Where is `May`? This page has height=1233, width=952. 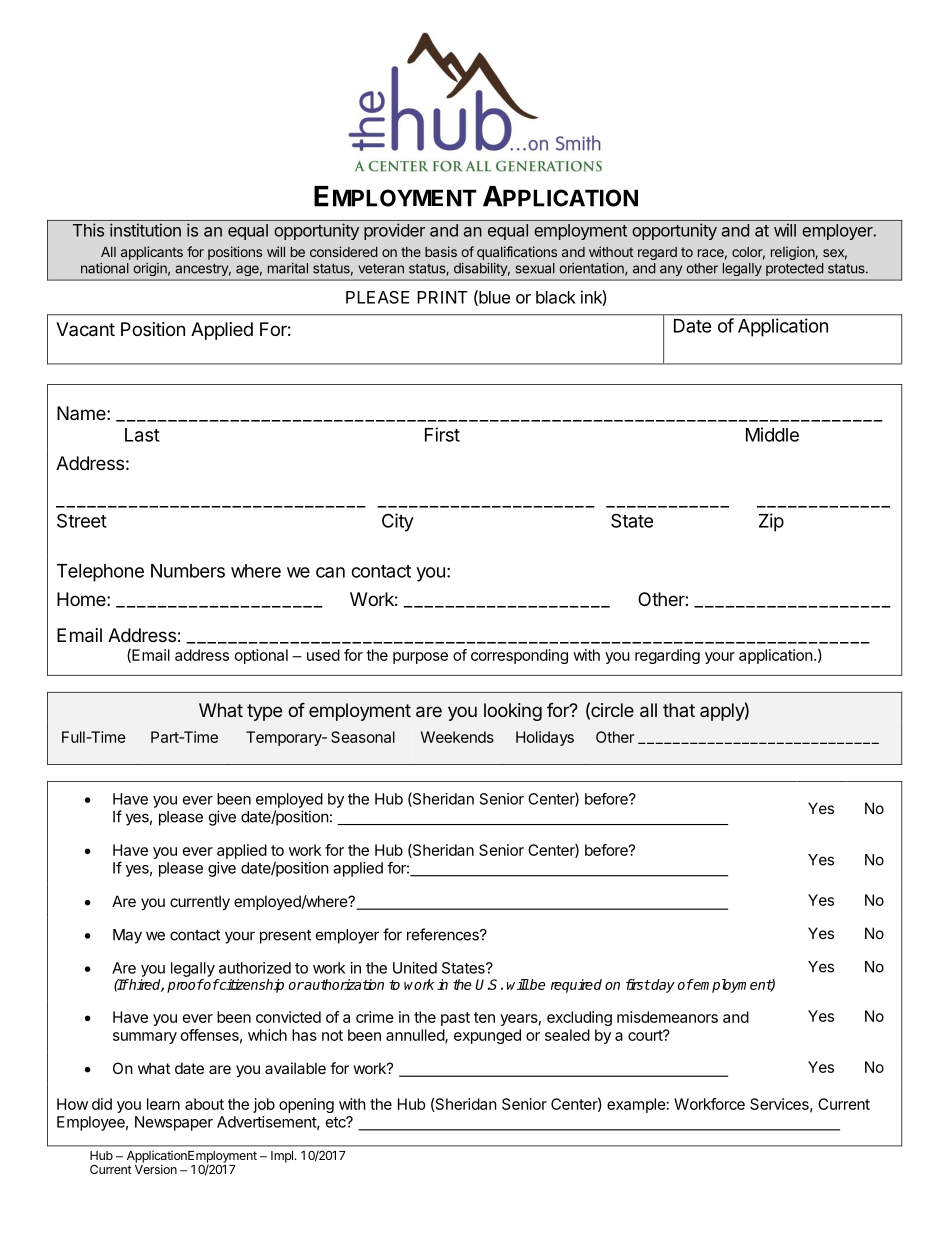
May is located at coordinates (127, 936).
